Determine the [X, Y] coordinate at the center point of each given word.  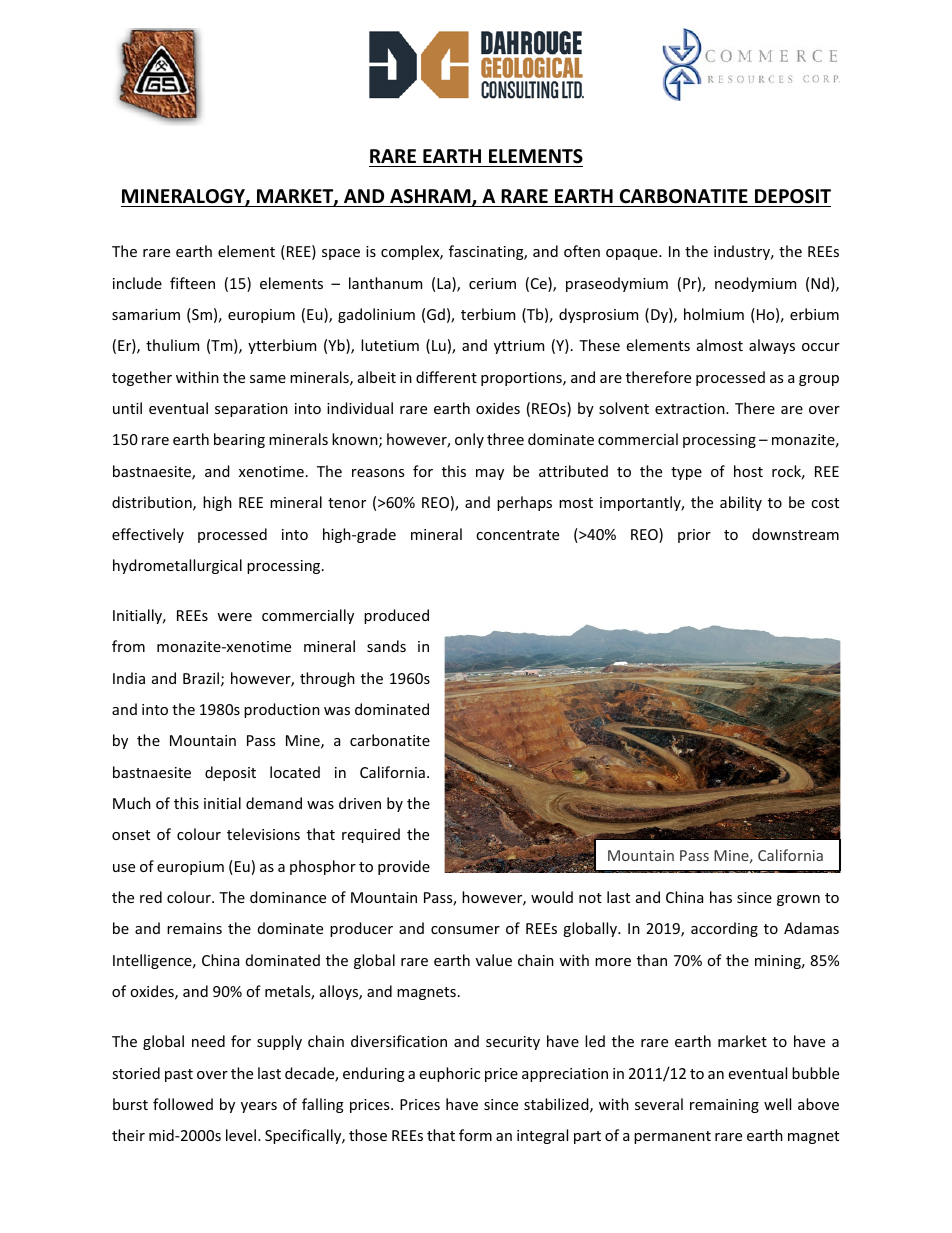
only [469, 440]
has [721, 897]
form [475, 1135]
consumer [465, 930]
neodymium [755, 284]
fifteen [192, 283]
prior [694, 536]
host [748, 471]
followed [183, 1104]
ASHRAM [431, 197]
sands [386, 646]
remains [194, 928]
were [234, 617]
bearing [239, 440]
